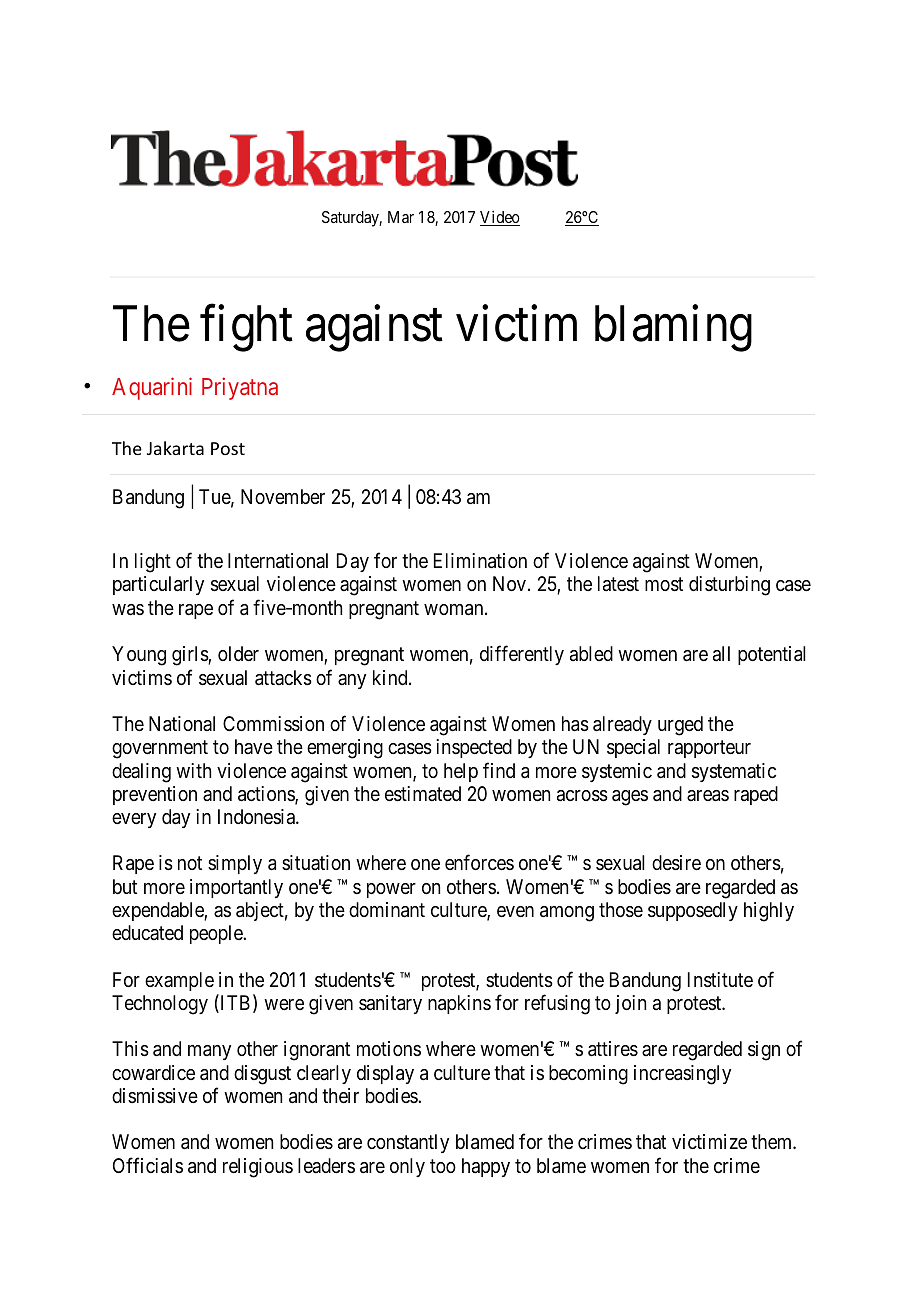 This screenshot has height=1309, width=924. What do you see at coordinates (148, 1165) in the screenshot?
I see `Officials` at bounding box center [148, 1165].
